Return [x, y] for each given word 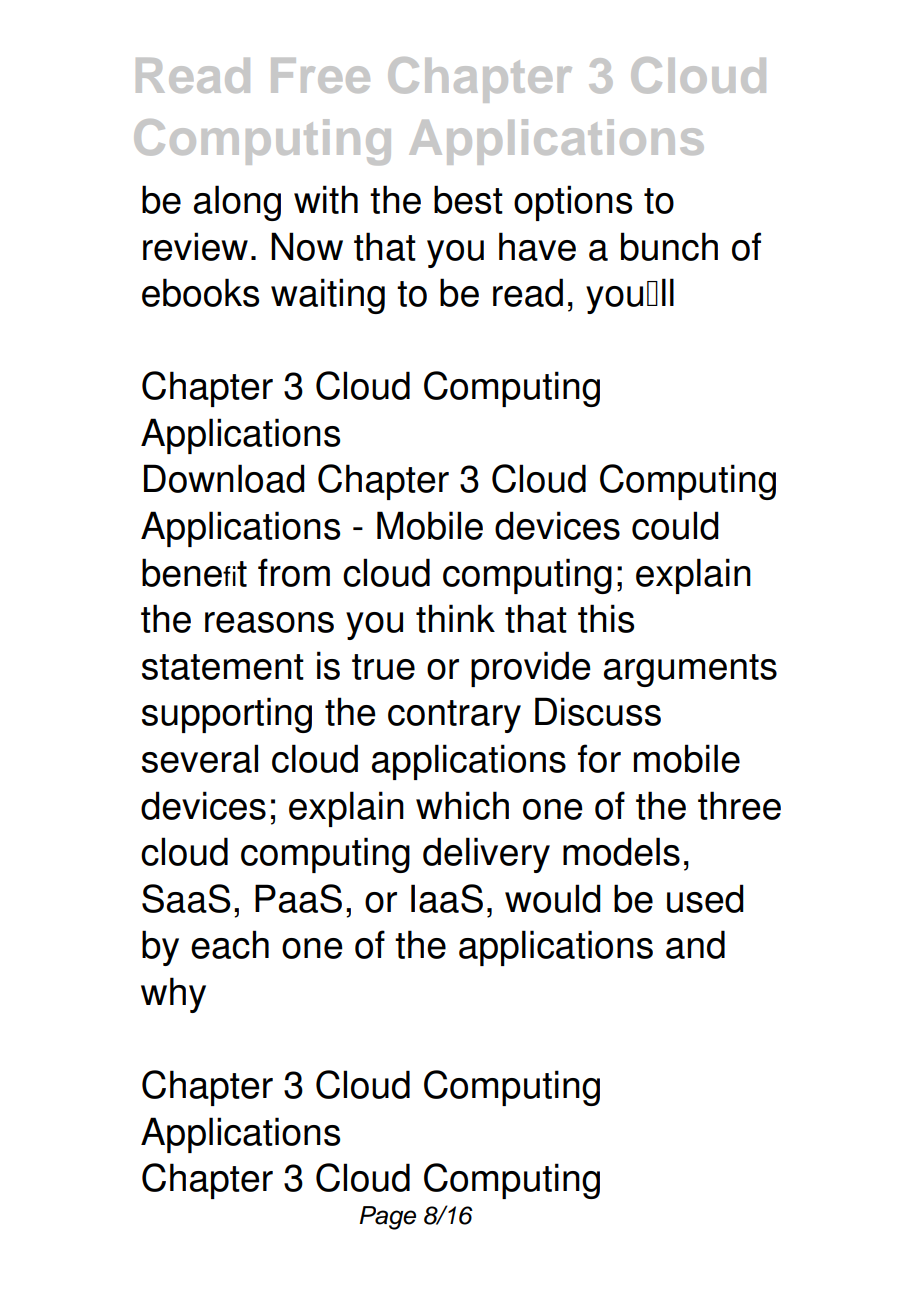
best [468, 199]
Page [387, 1218]
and [695, 944]
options [573, 203]
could [675, 525]
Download [224, 478]
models [621, 851]
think [455, 618]
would [553, 898]
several [200, 758]
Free [320, 75]
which [462, 805]
